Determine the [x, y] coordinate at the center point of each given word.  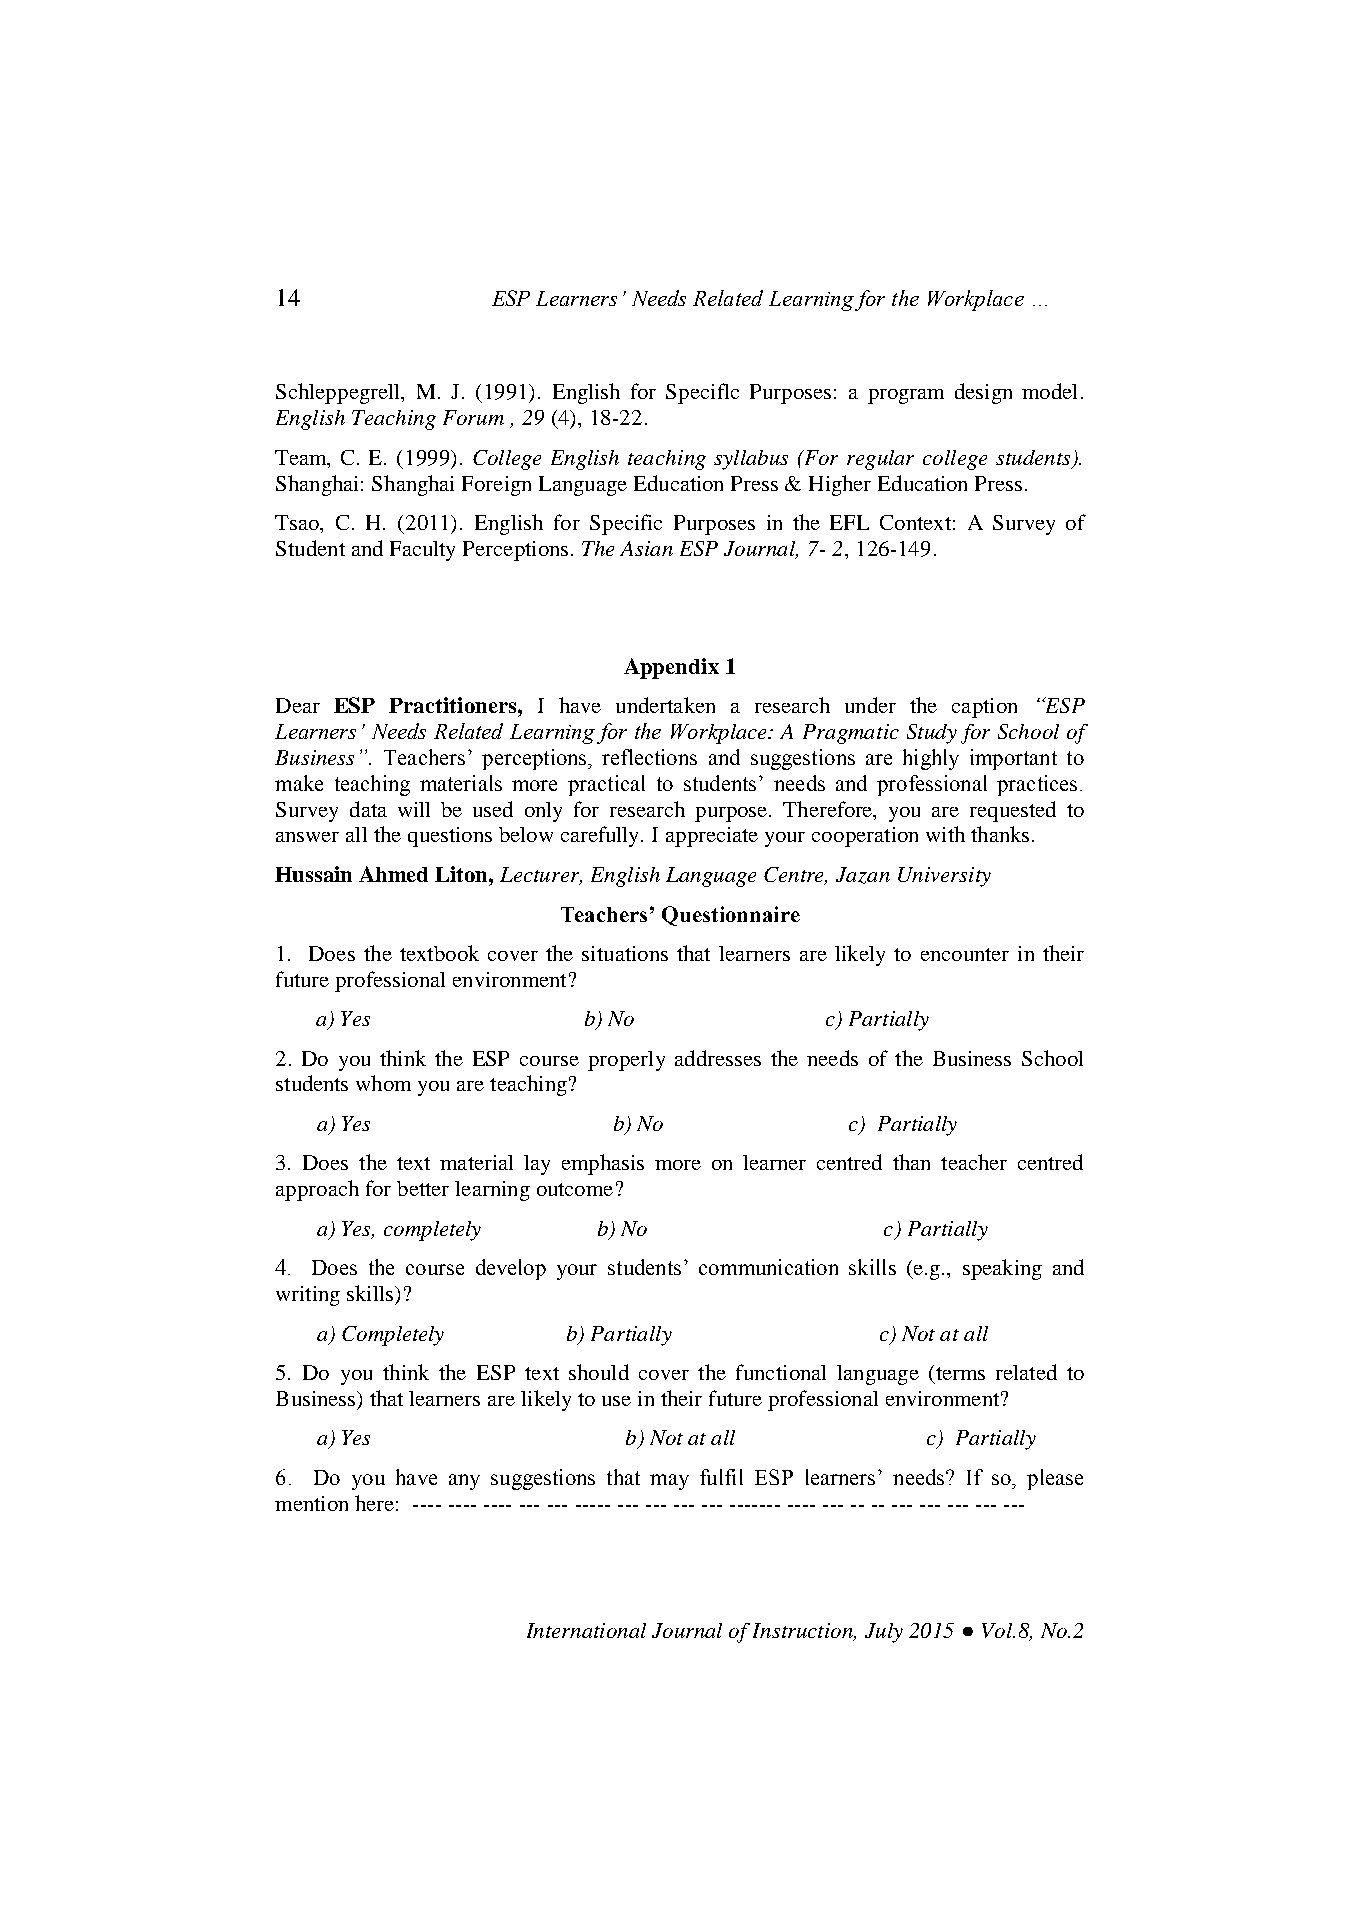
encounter [965, 954]
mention [311, 1503]
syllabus [751, 460]
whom [383, 1083]
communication [768, 1267]
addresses [718, 1058]
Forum [473, 417]
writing [308, 1296]
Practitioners [454, 705]
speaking [1002, 1269]
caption [984, 708]
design [983, 393]
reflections [649, 757]
